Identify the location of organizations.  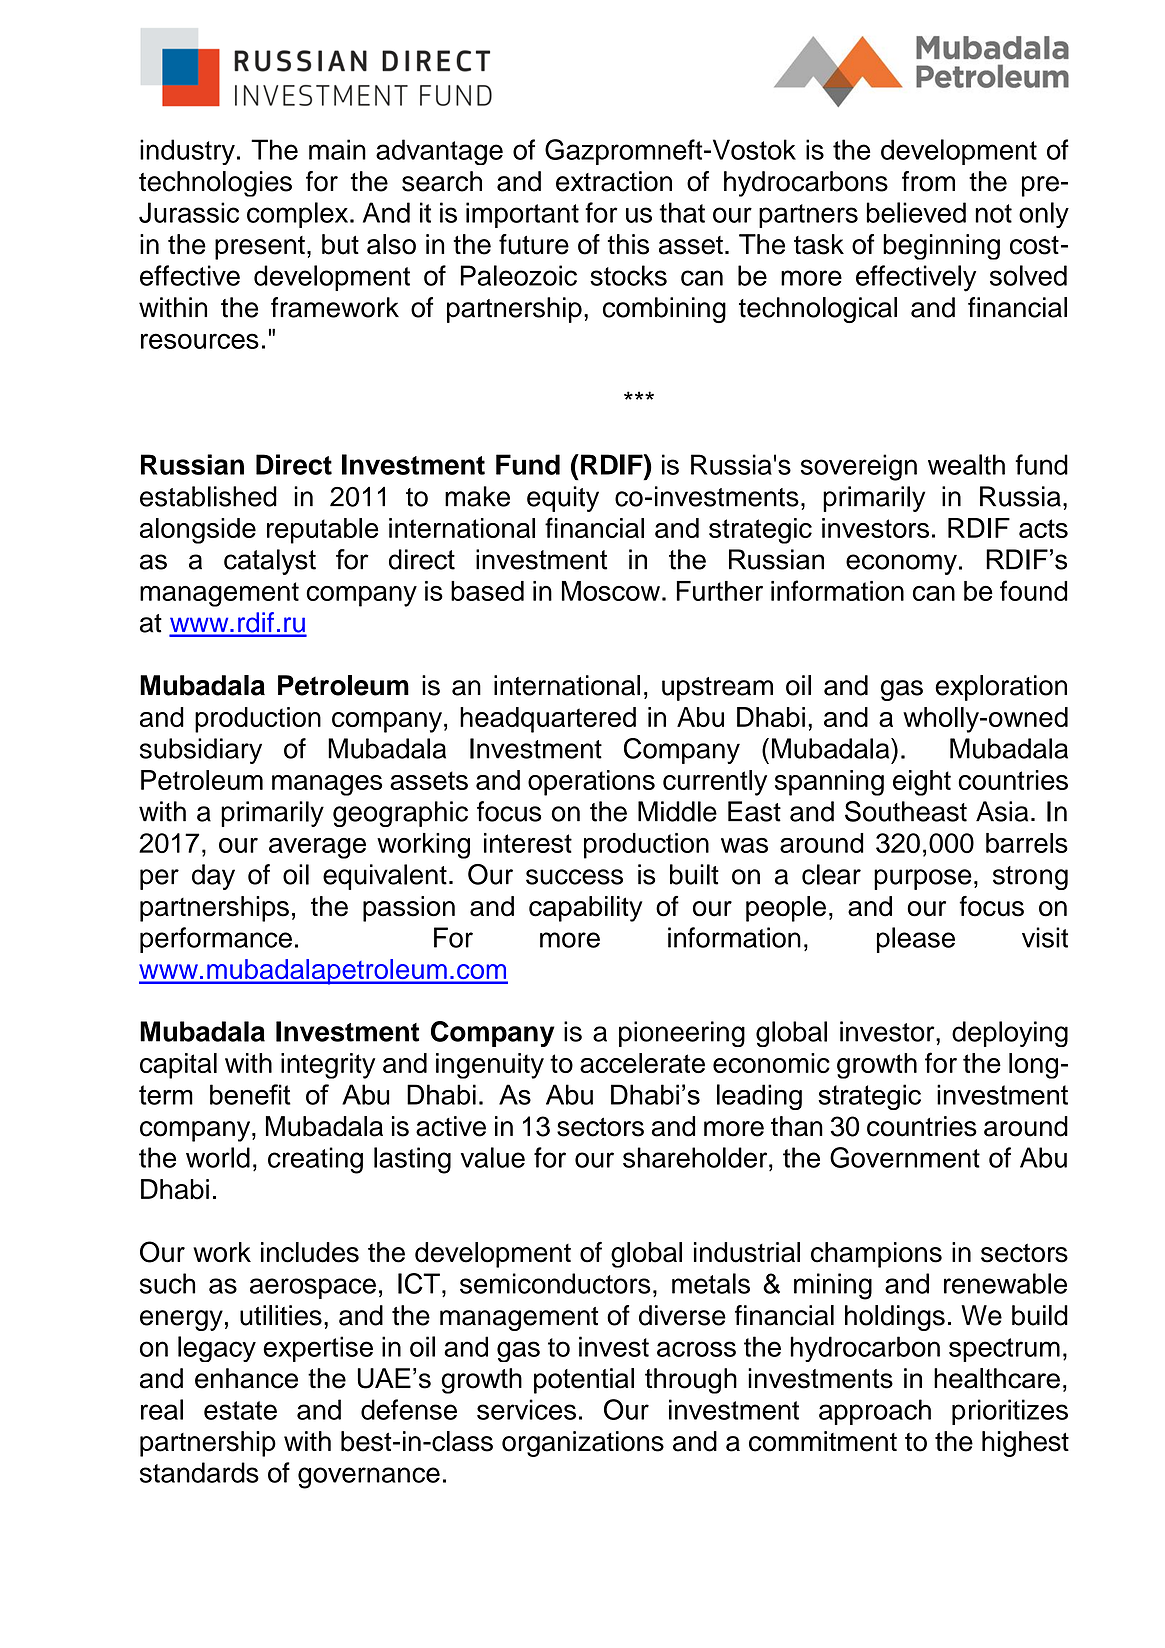
(583, 1444).
